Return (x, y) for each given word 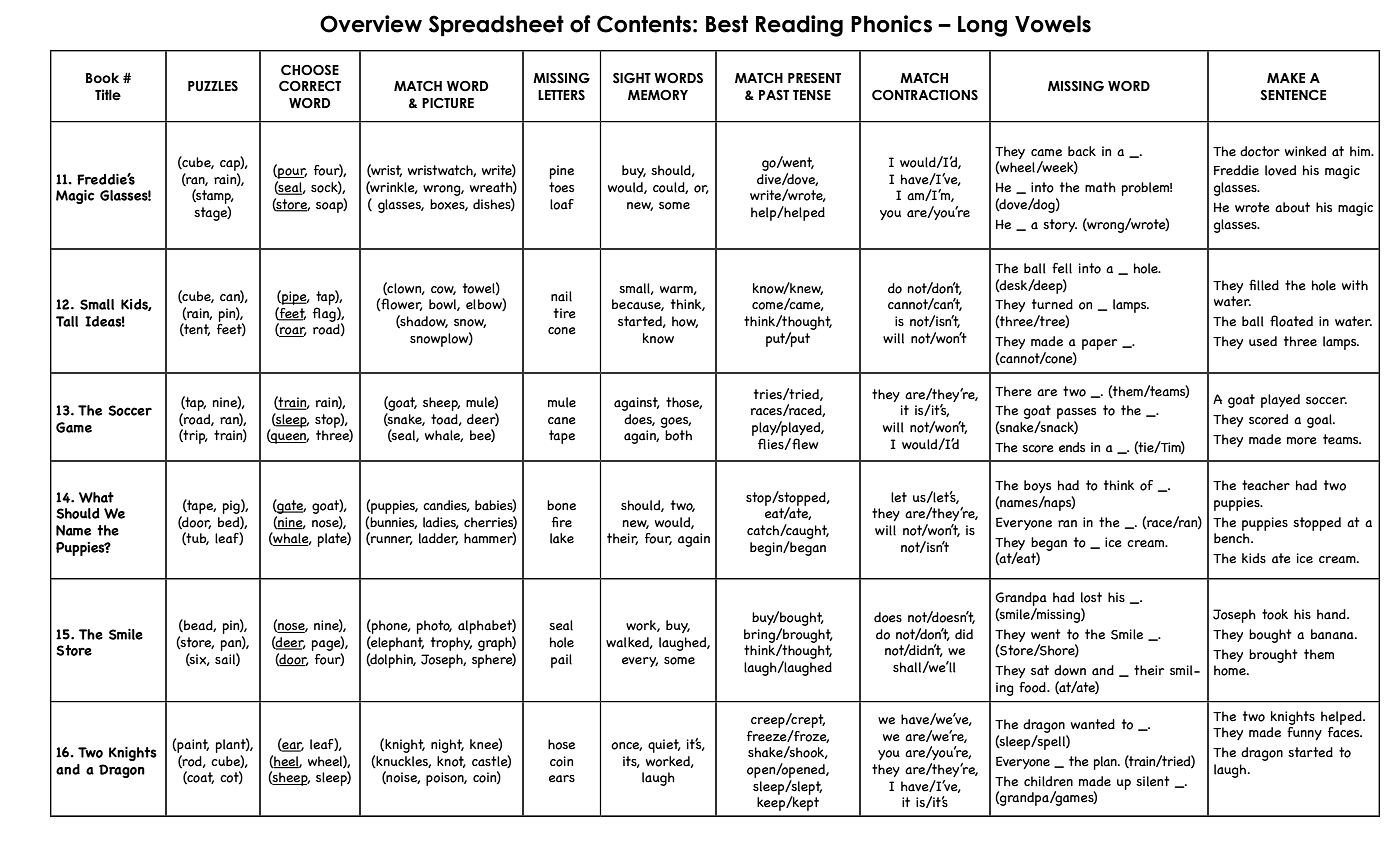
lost (1091, 597)
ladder (438, 539)
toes (561, 187)
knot (451, 762)
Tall (67, 321)
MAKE (1286, 78)
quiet (664, 746)
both (678, 435)
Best (727, 24)
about (1292, 207)
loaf (562, 204)
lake (562, 538)
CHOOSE (310, 70)
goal (1320, 421)
